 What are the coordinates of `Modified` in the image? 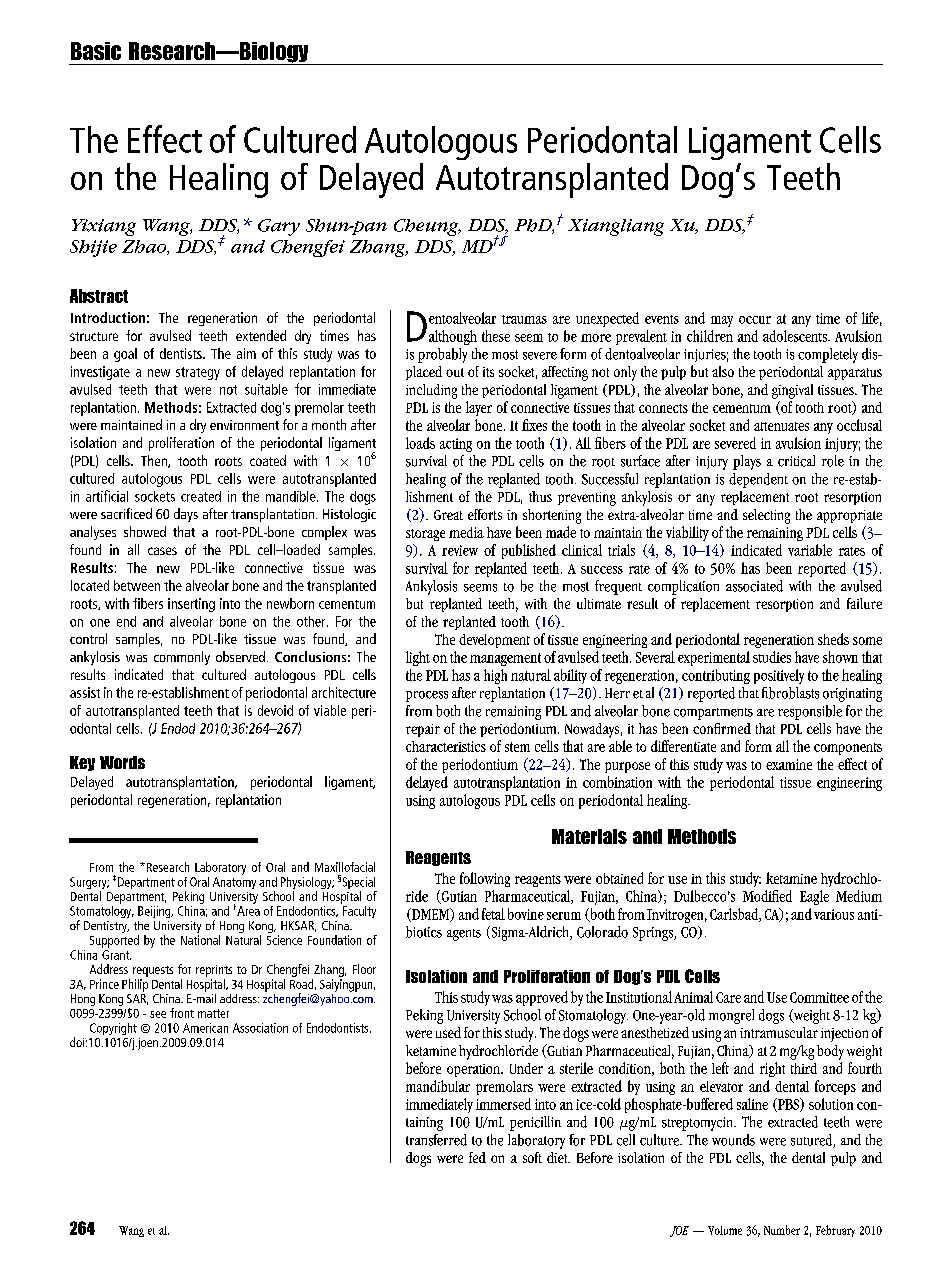 It's located at (767, 896).
